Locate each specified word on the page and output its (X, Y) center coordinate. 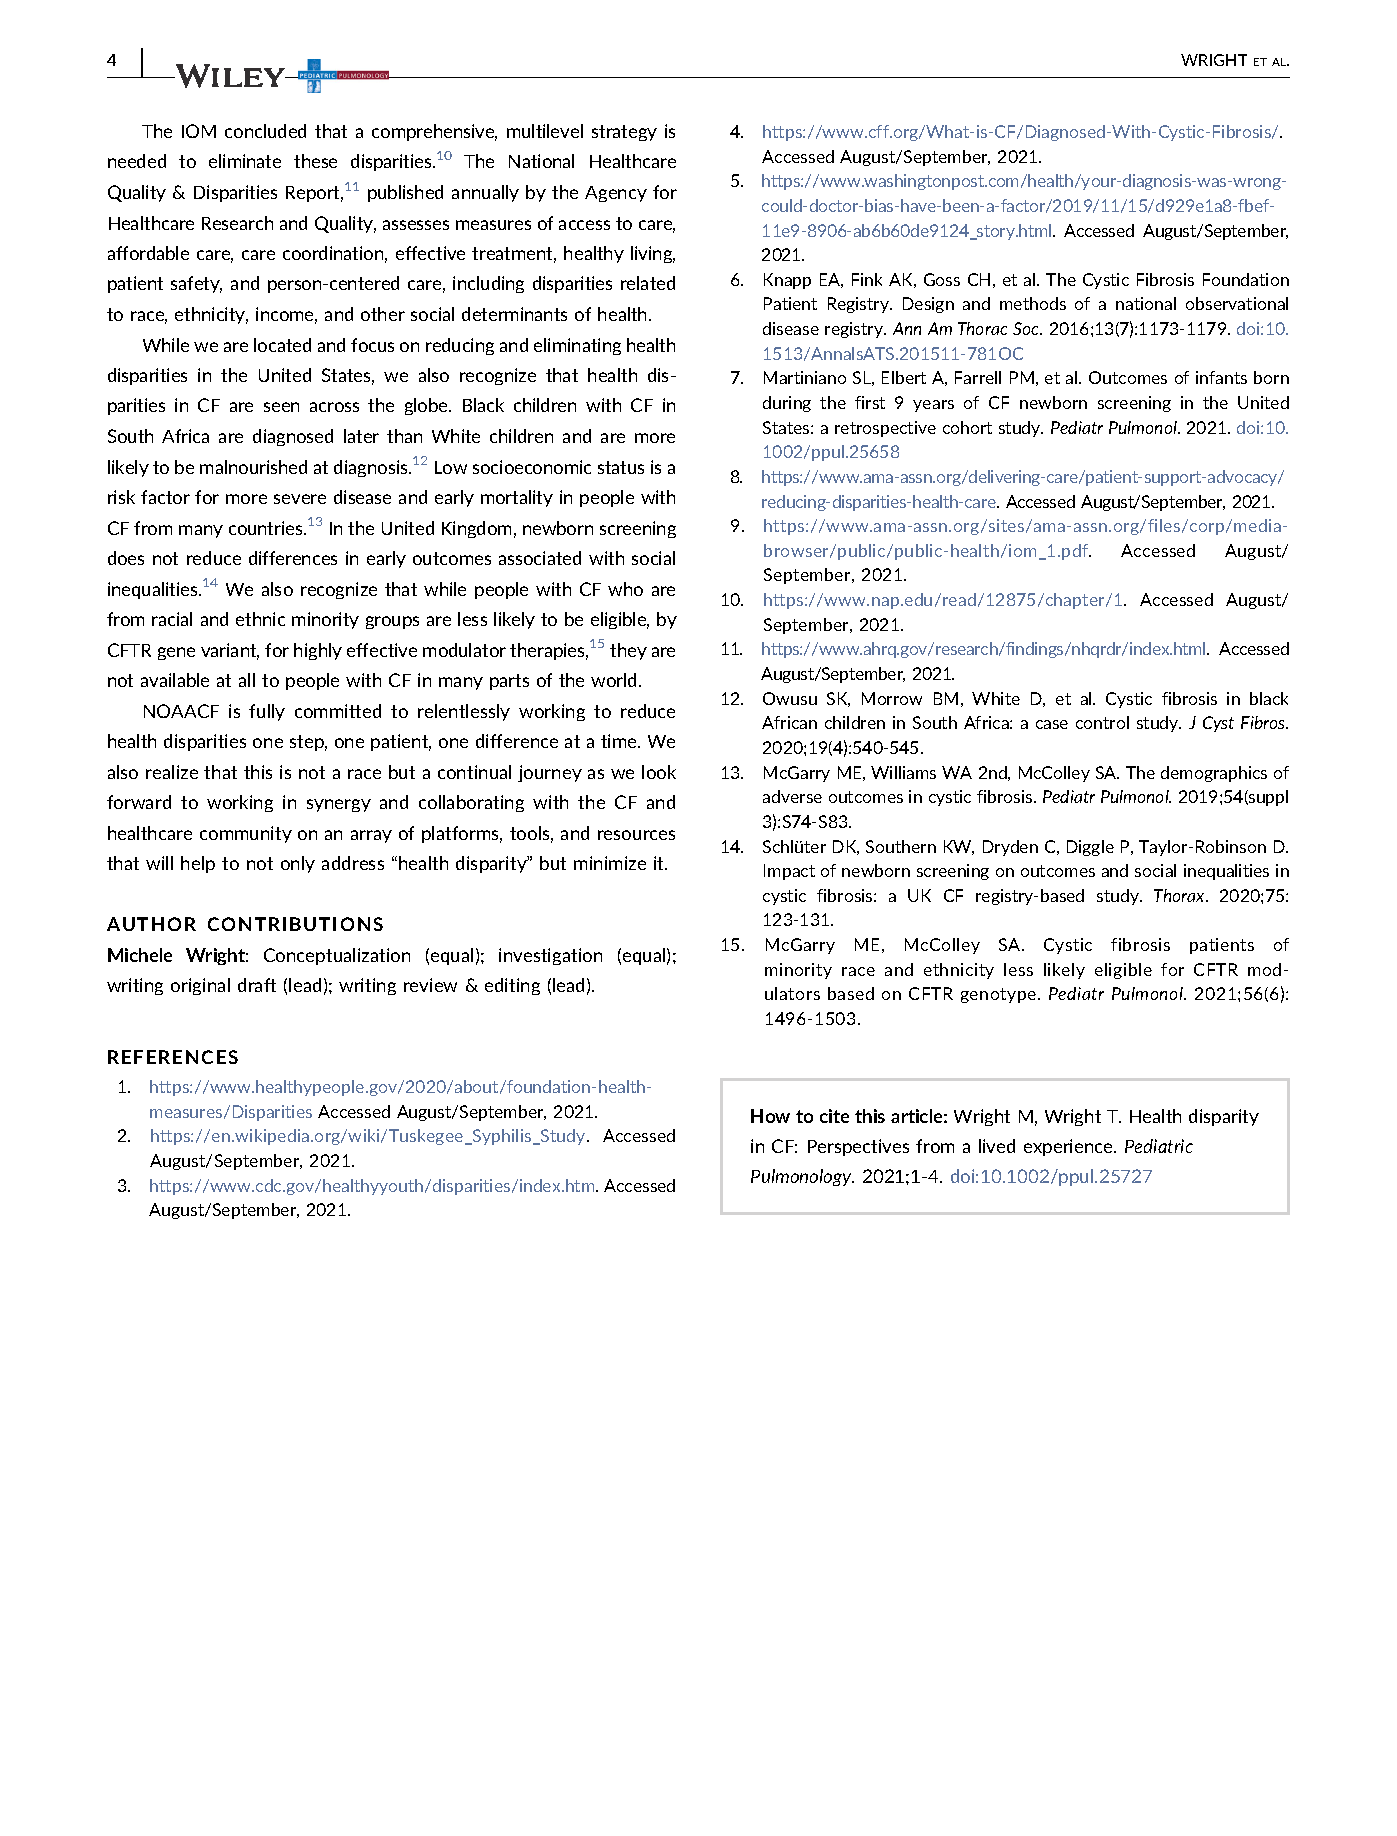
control (1102, 722)
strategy (624, 133)
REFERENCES (173, 1057)
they (628, 651)
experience (1069, 1147)
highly (318, 651)
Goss (942, 279)
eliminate (245, 161)
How (770, 1116)
